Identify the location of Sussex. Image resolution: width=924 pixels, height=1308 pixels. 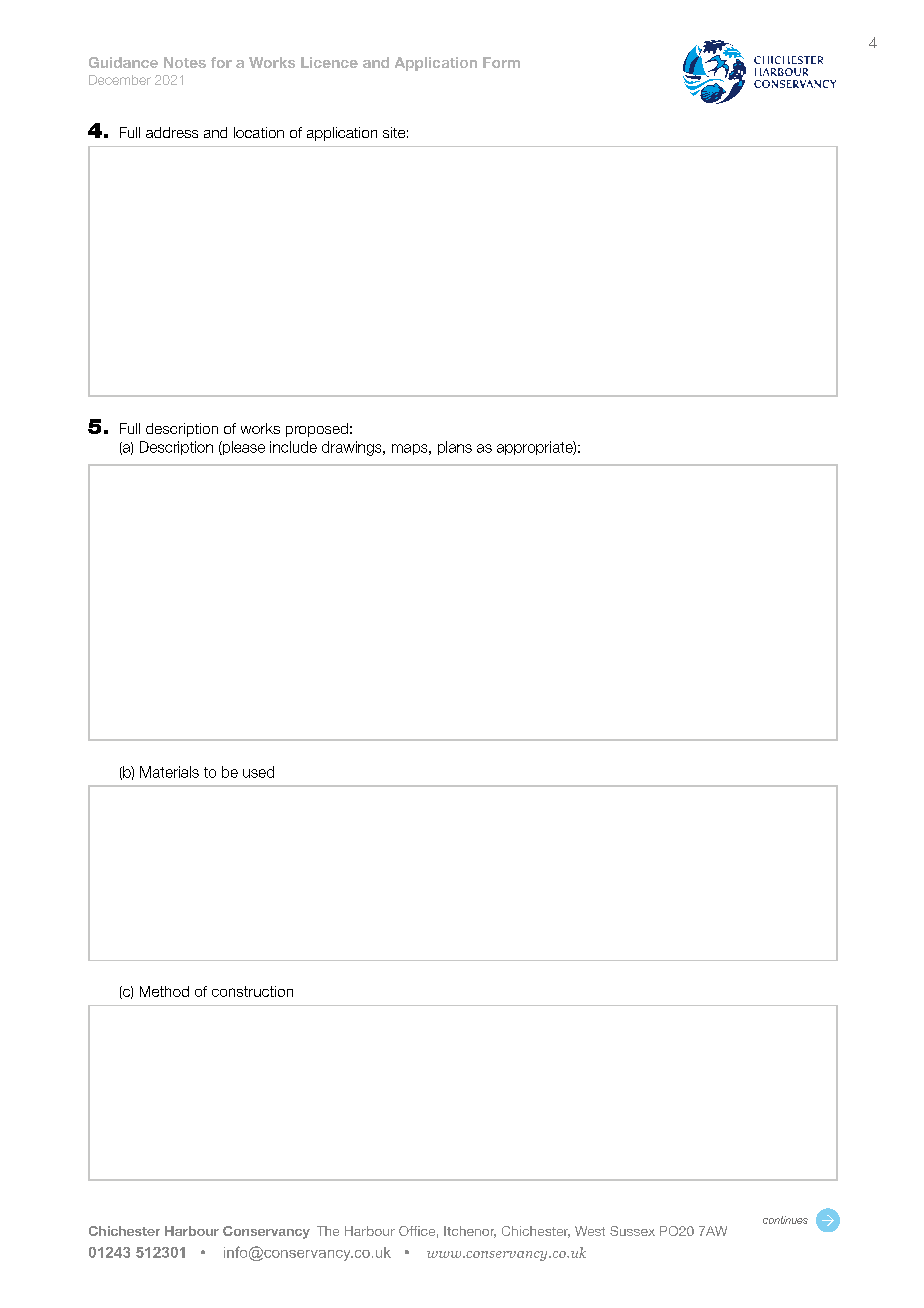
(632, 1231).
